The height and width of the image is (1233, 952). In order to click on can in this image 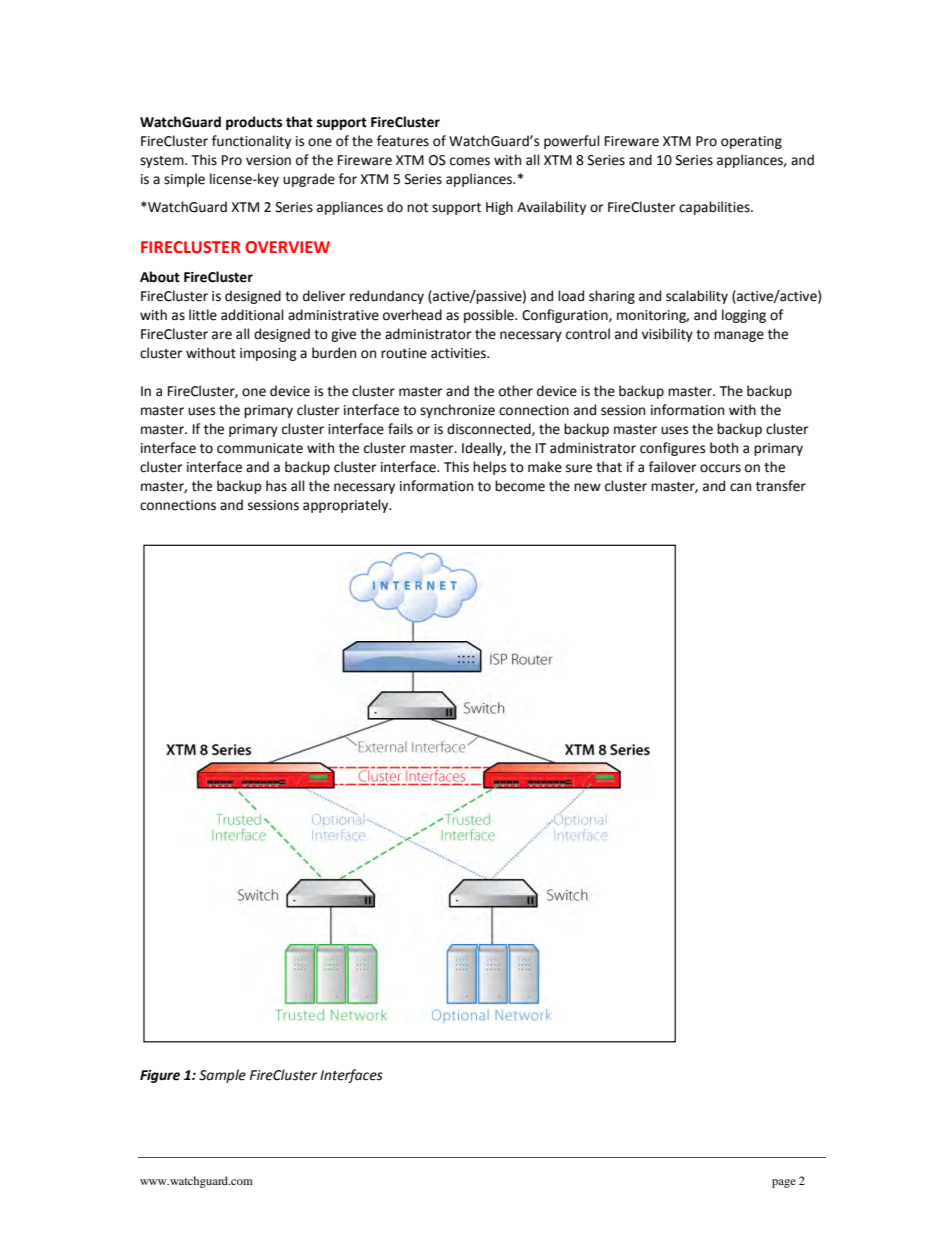, I will do `click(740, 487)`.
